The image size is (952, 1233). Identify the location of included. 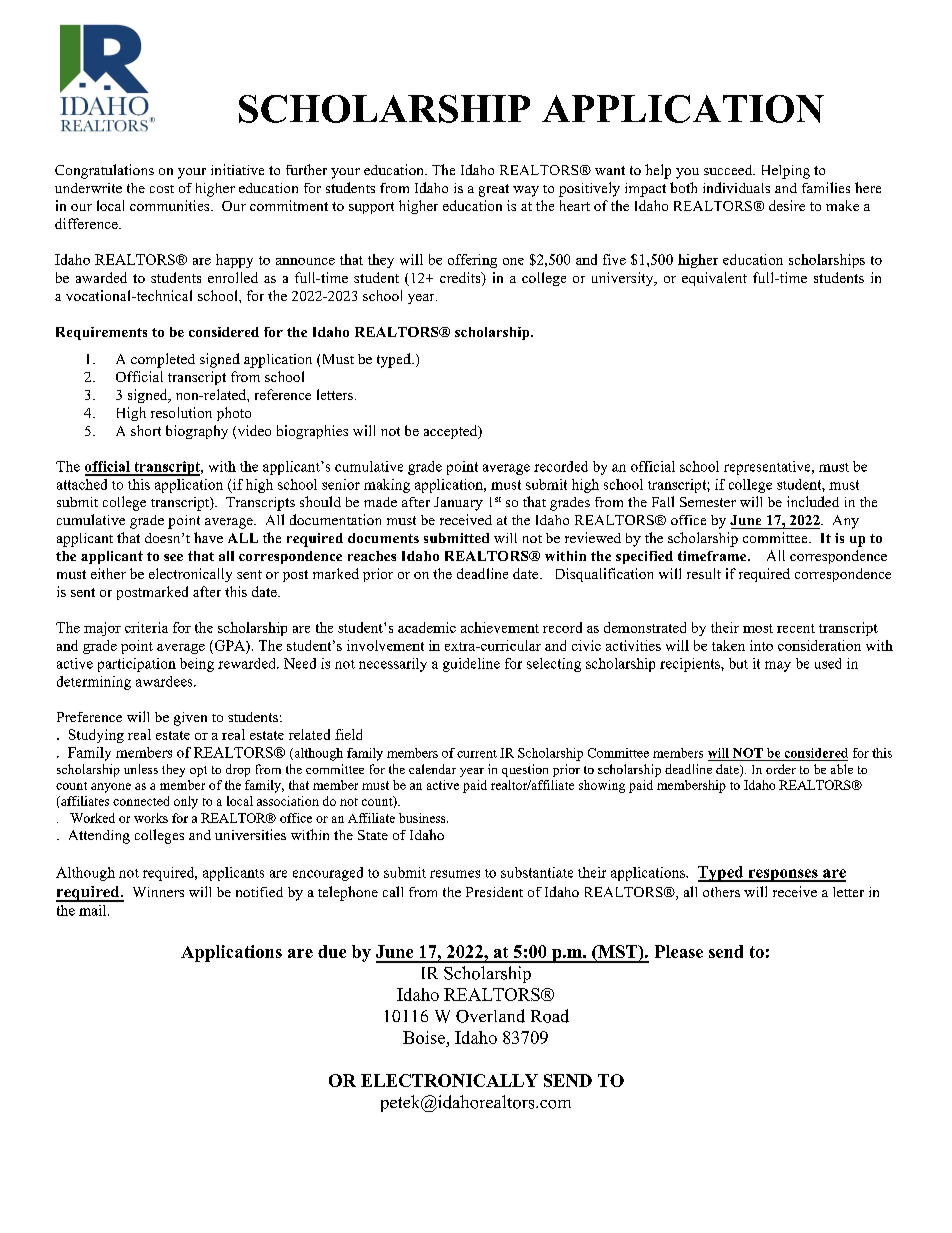
(813, 501).
